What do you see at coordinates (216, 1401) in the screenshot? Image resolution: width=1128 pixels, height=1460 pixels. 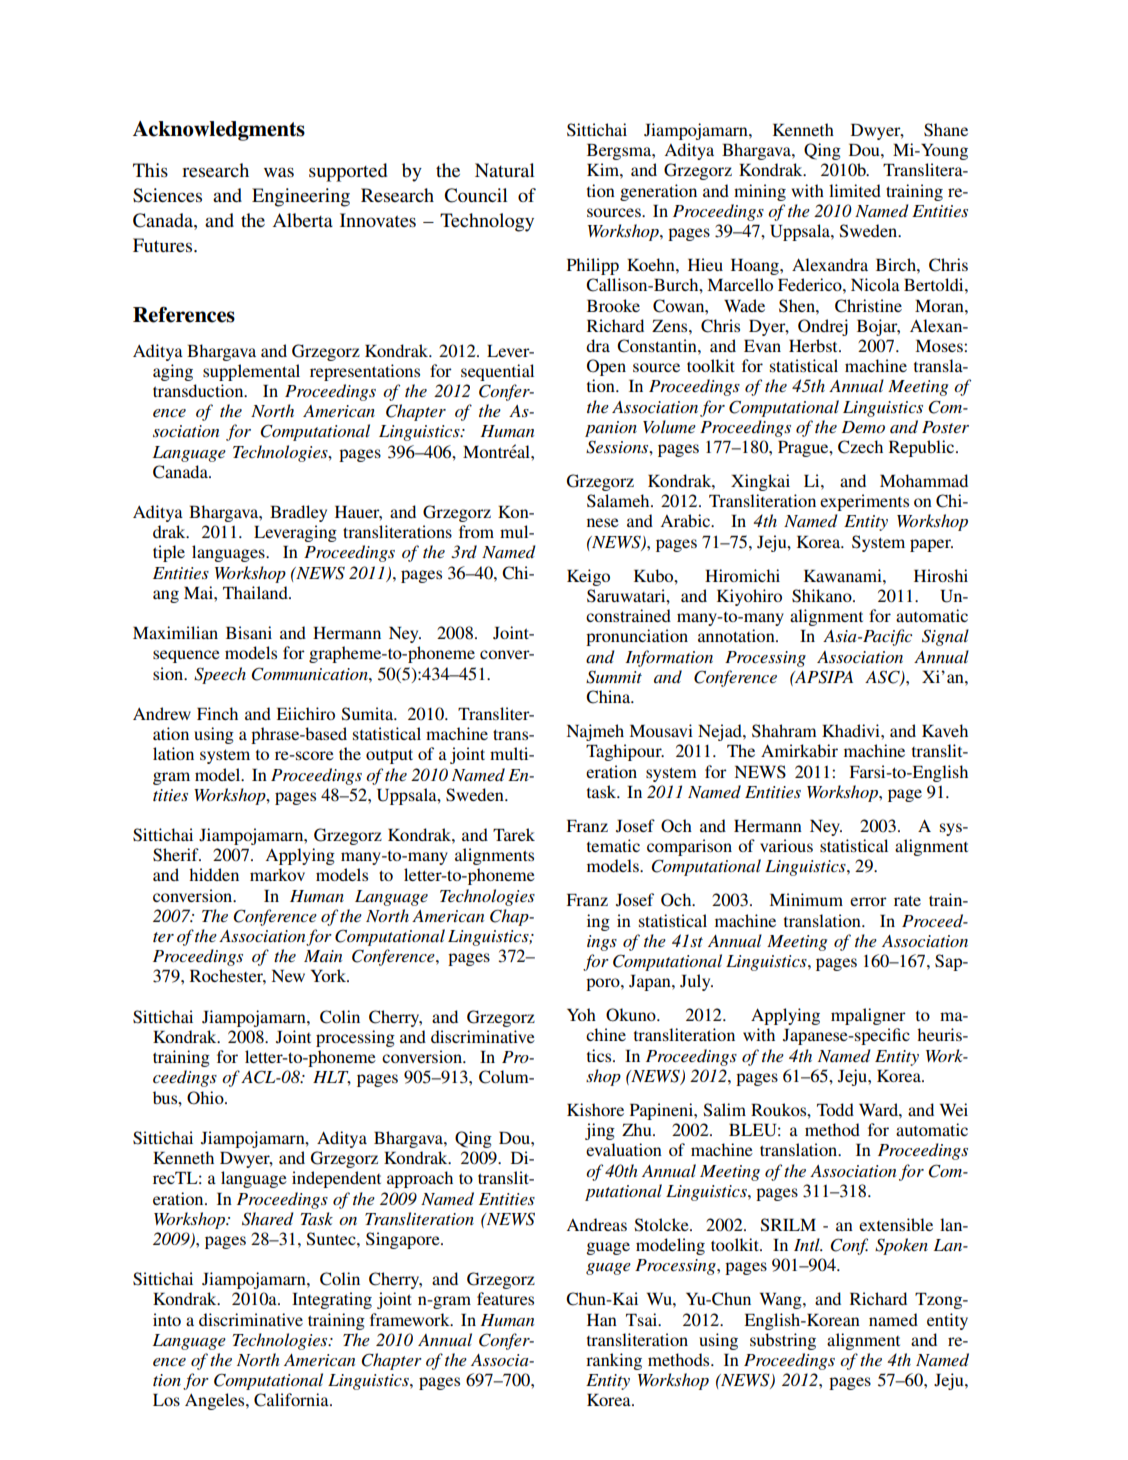 I see `Angeles` at bounding box center [216, 1401].
